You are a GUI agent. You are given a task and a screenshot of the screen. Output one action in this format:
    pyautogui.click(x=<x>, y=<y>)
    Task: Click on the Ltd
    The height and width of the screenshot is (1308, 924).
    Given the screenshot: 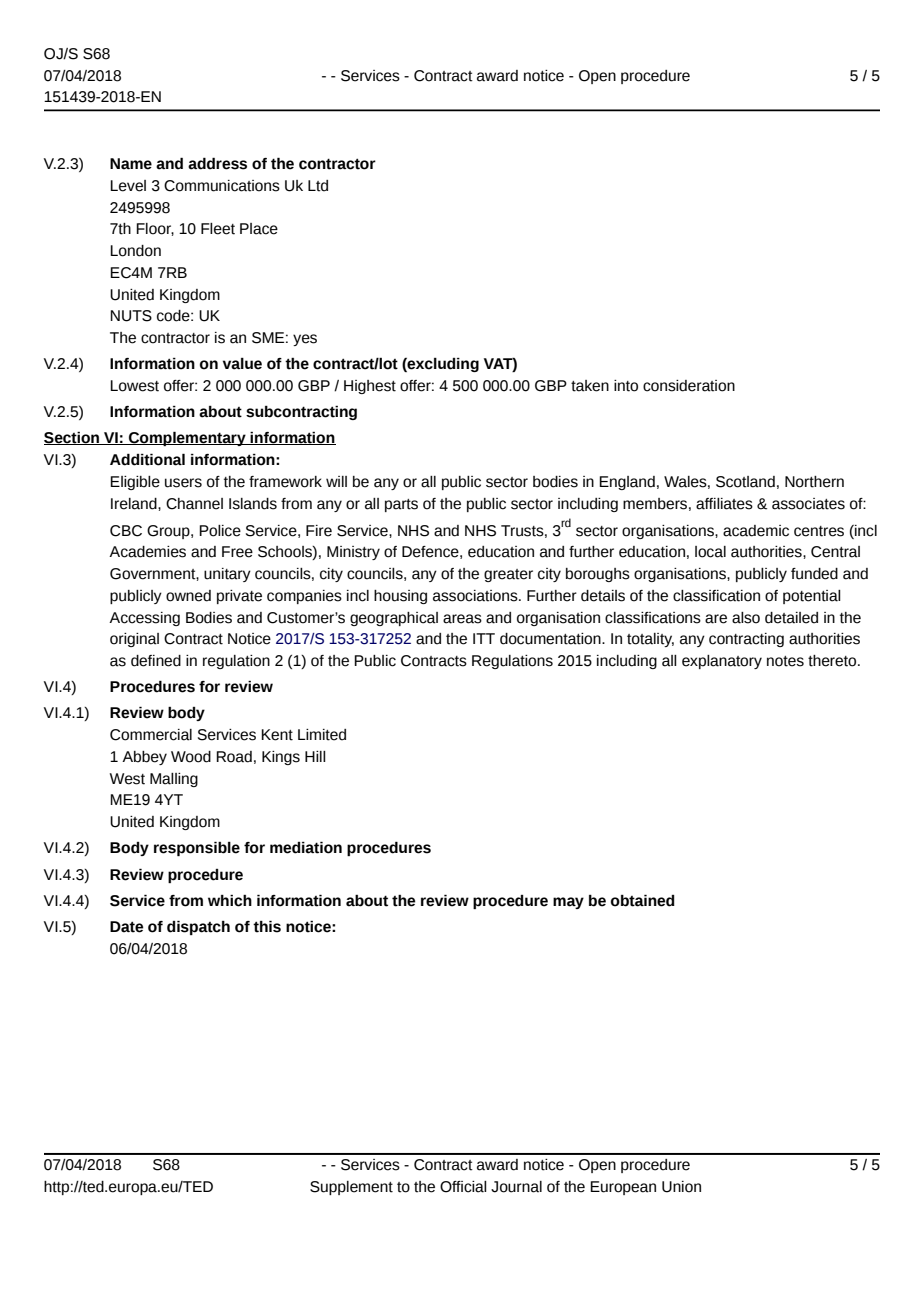 What is the action you would take?
    pyautogui.click(x=318, y=186)
